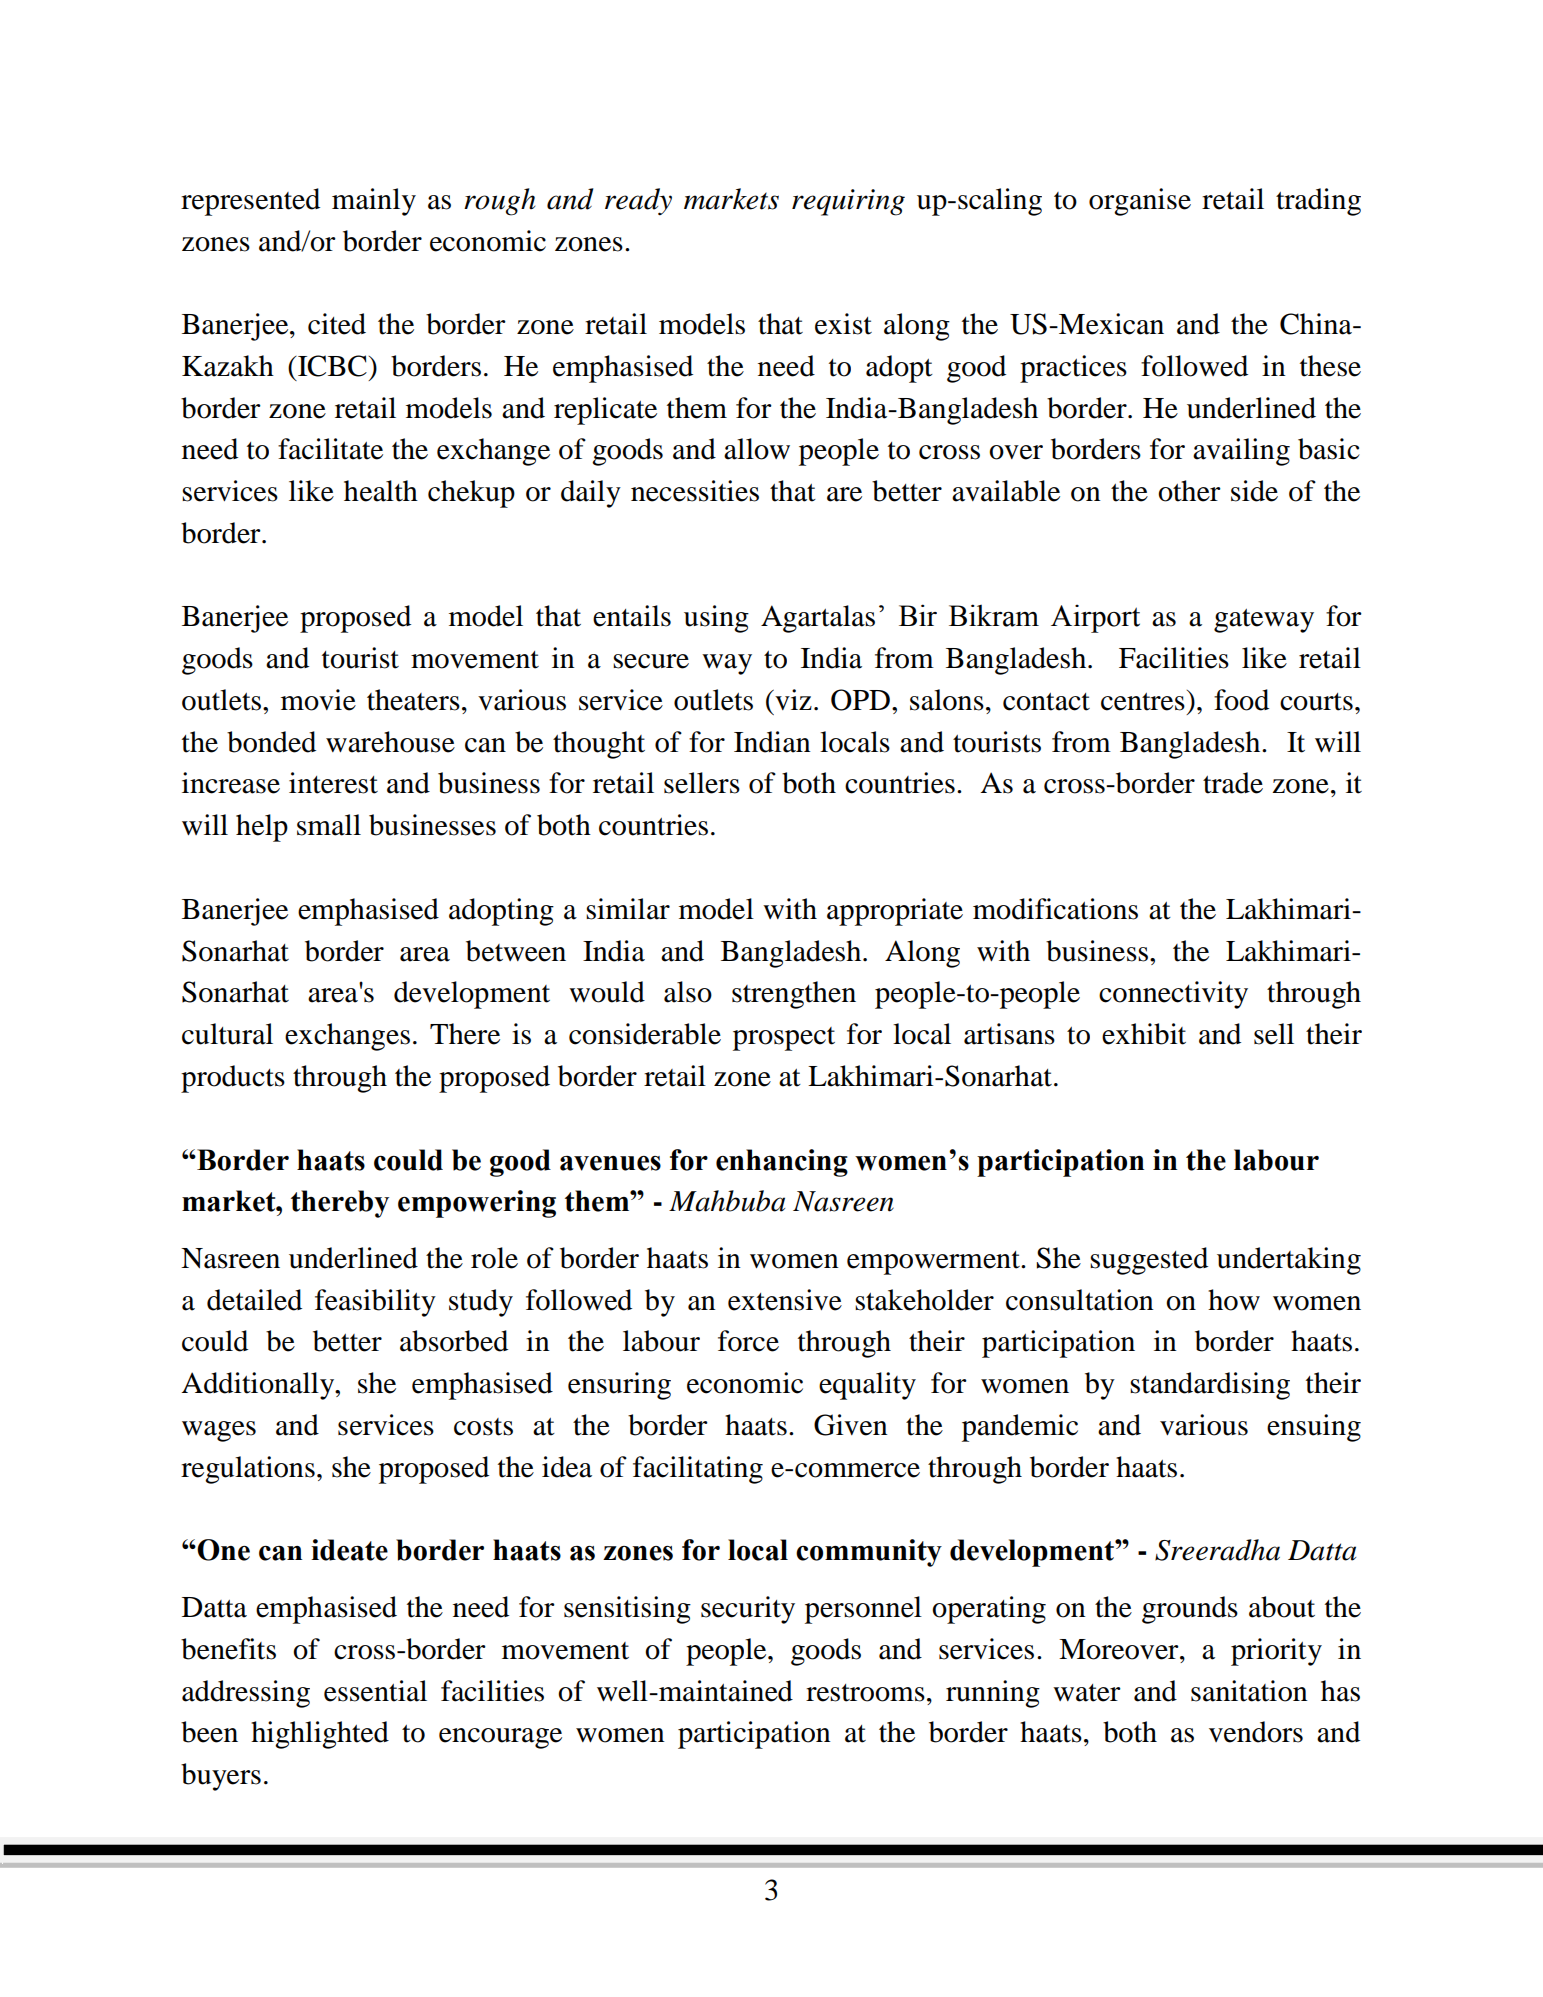 Image resolution: width=1543 pixels, height=1997 pixels. Describe the element at coordinates (1234, 1300) in the image. I see `how` at that location.
